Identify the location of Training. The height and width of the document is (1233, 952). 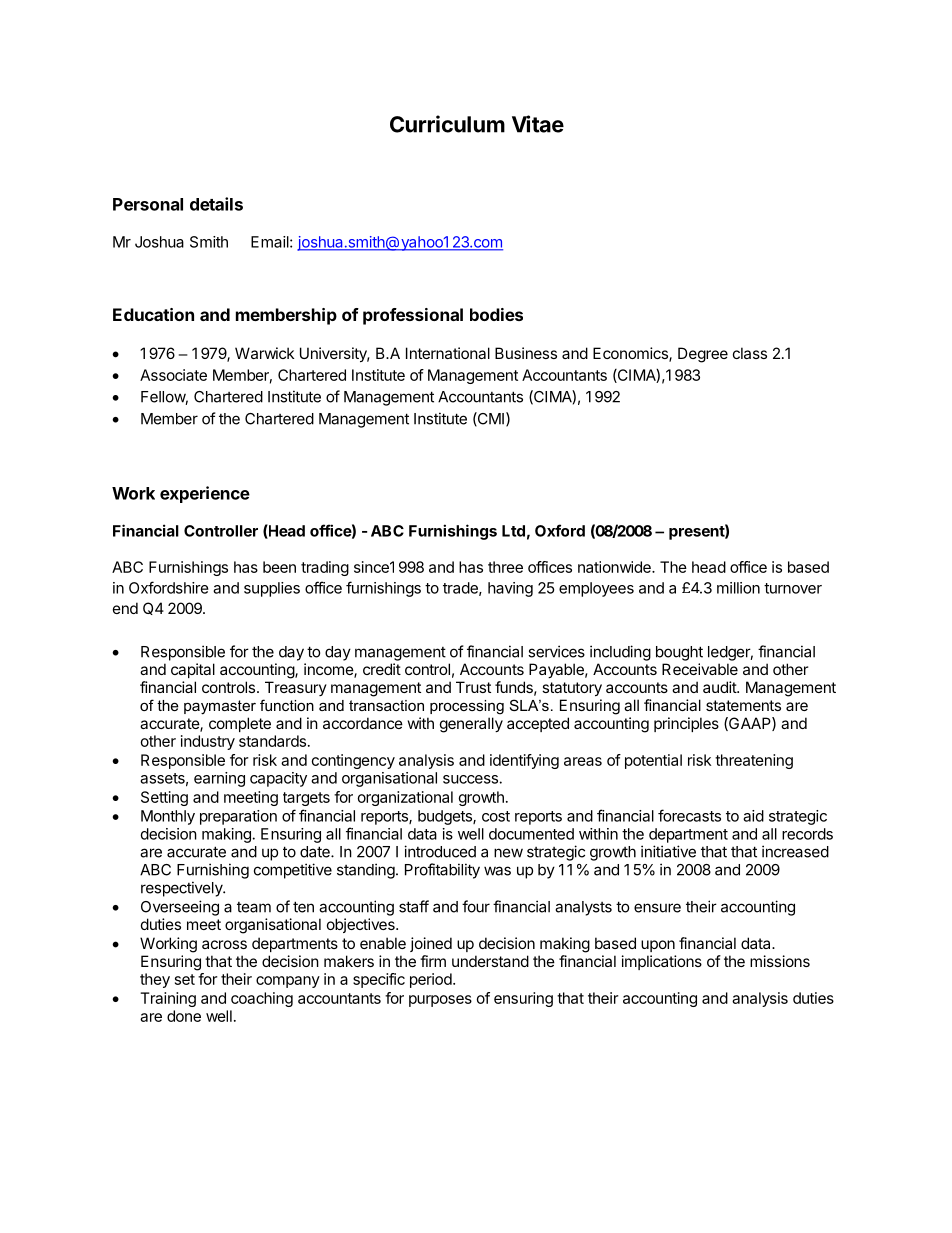
(168, 999).
